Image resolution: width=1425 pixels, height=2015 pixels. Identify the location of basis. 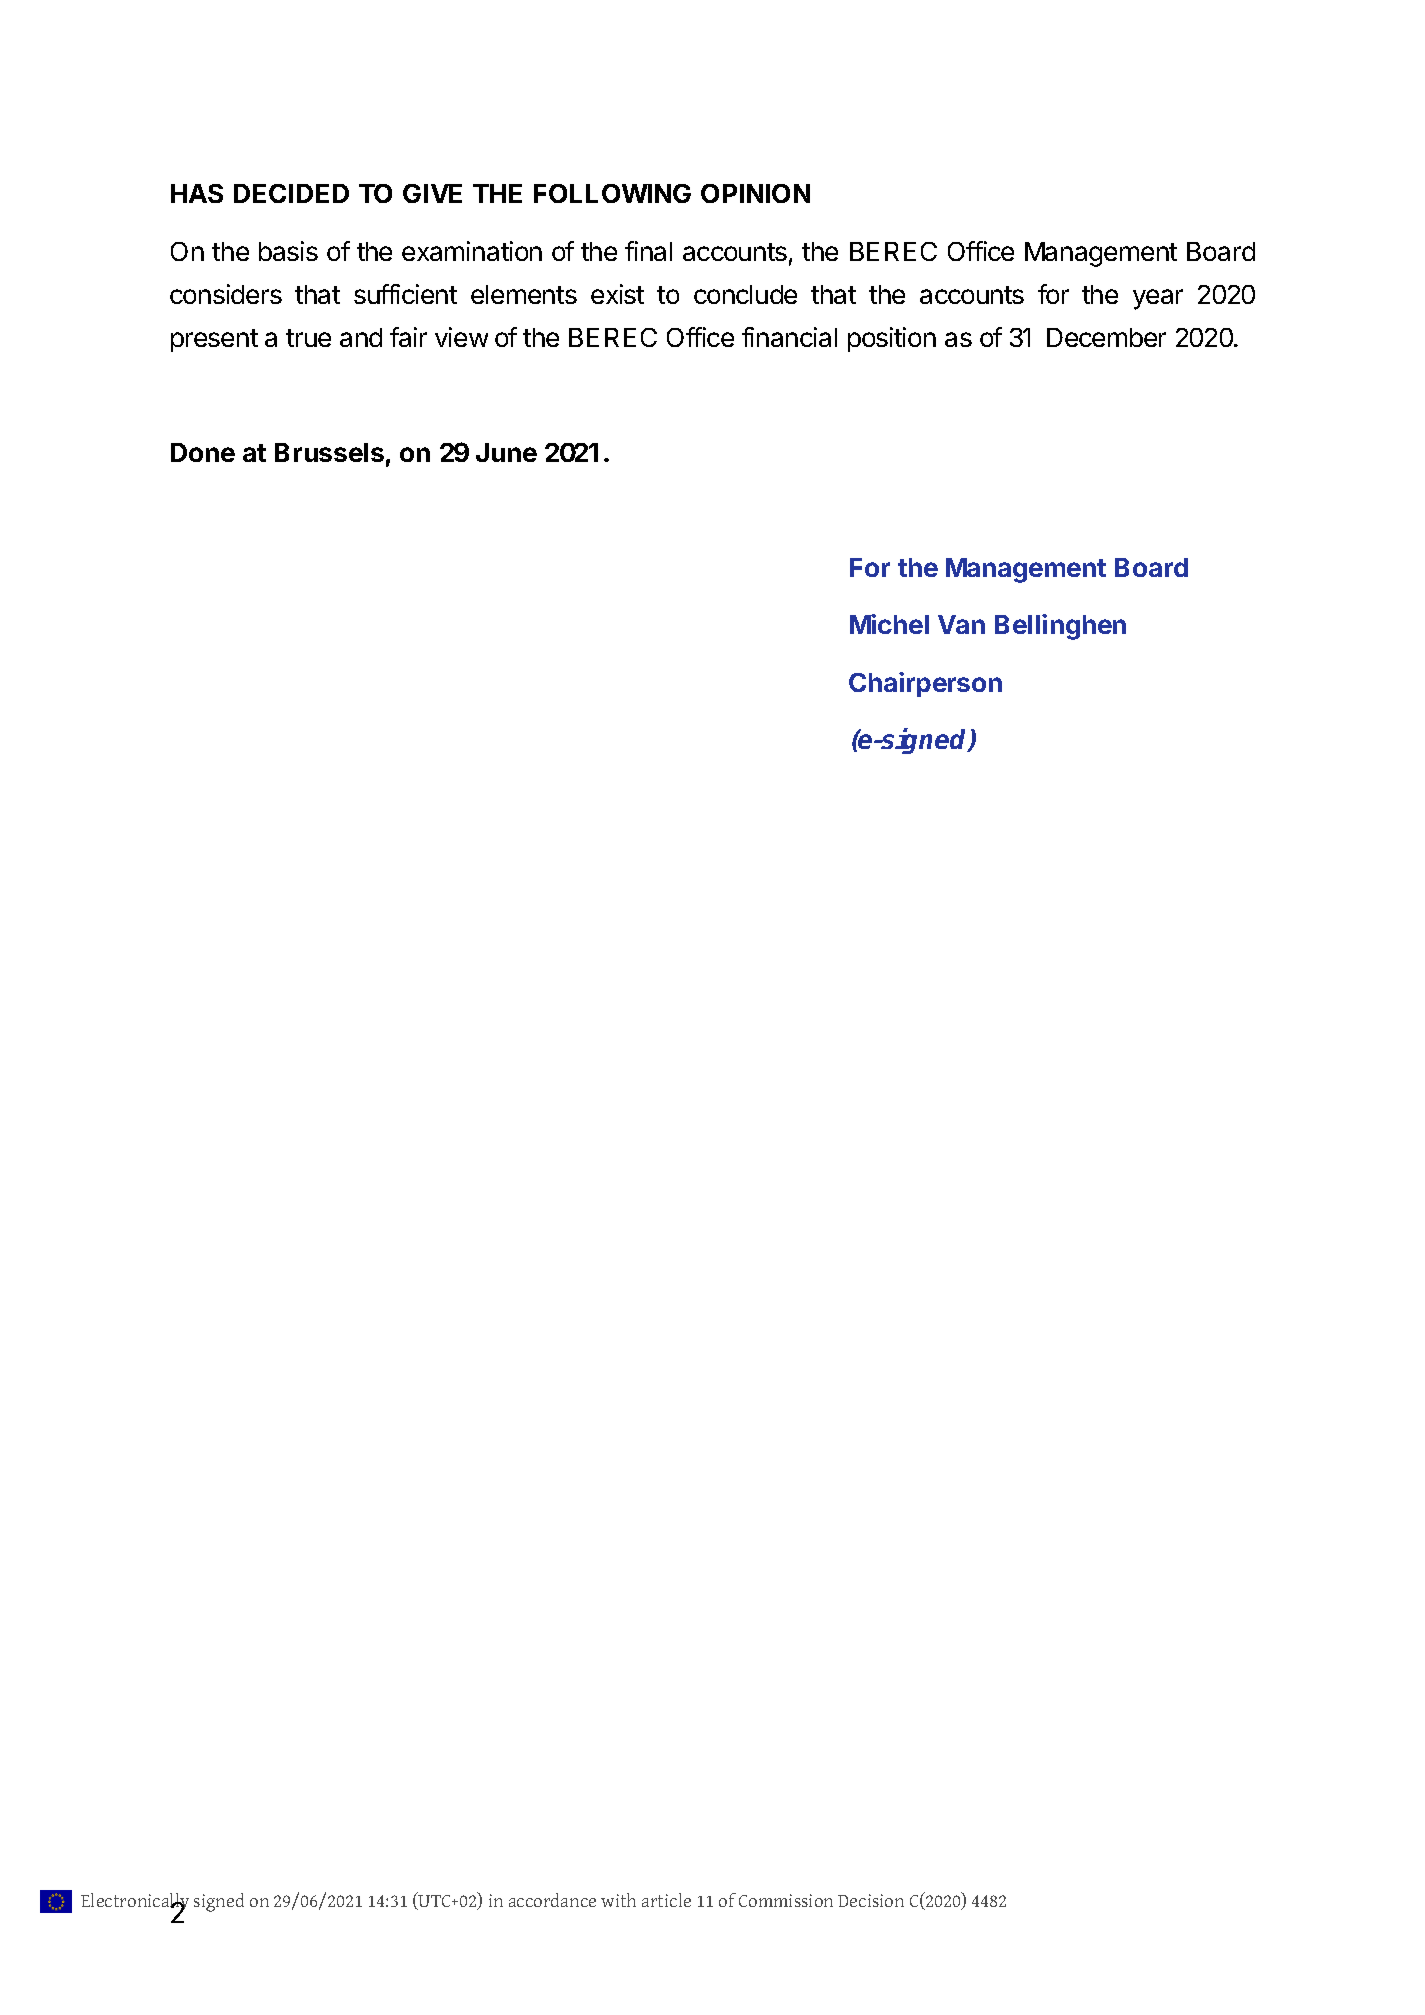
(288, 251).
